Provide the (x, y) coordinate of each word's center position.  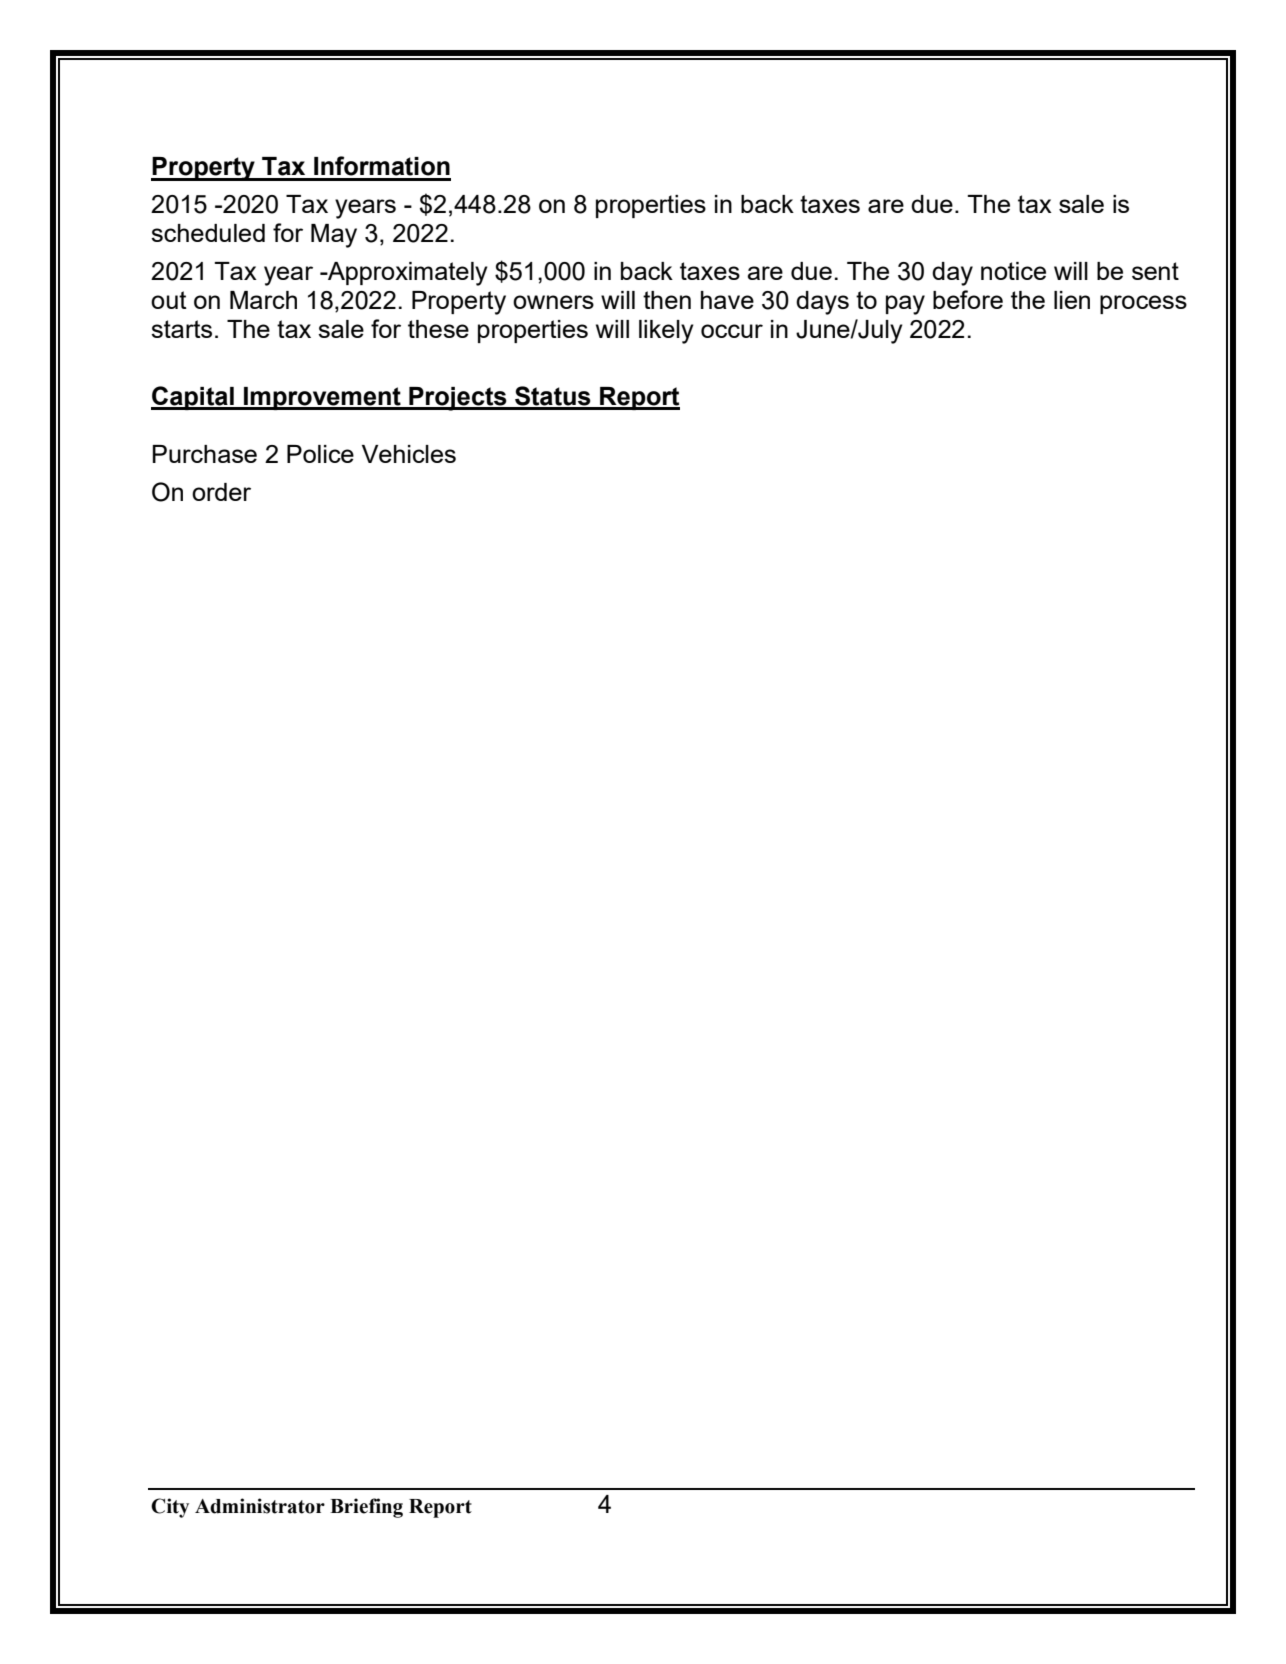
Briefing (366, 1508)
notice (1013, 271)
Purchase (205, 454)
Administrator (260, 1506)
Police (320, 454)
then (667, 300)
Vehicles (409, 454)
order (221, 492)
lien (1072, 300)
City (170, 1508)
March (263, 300)
